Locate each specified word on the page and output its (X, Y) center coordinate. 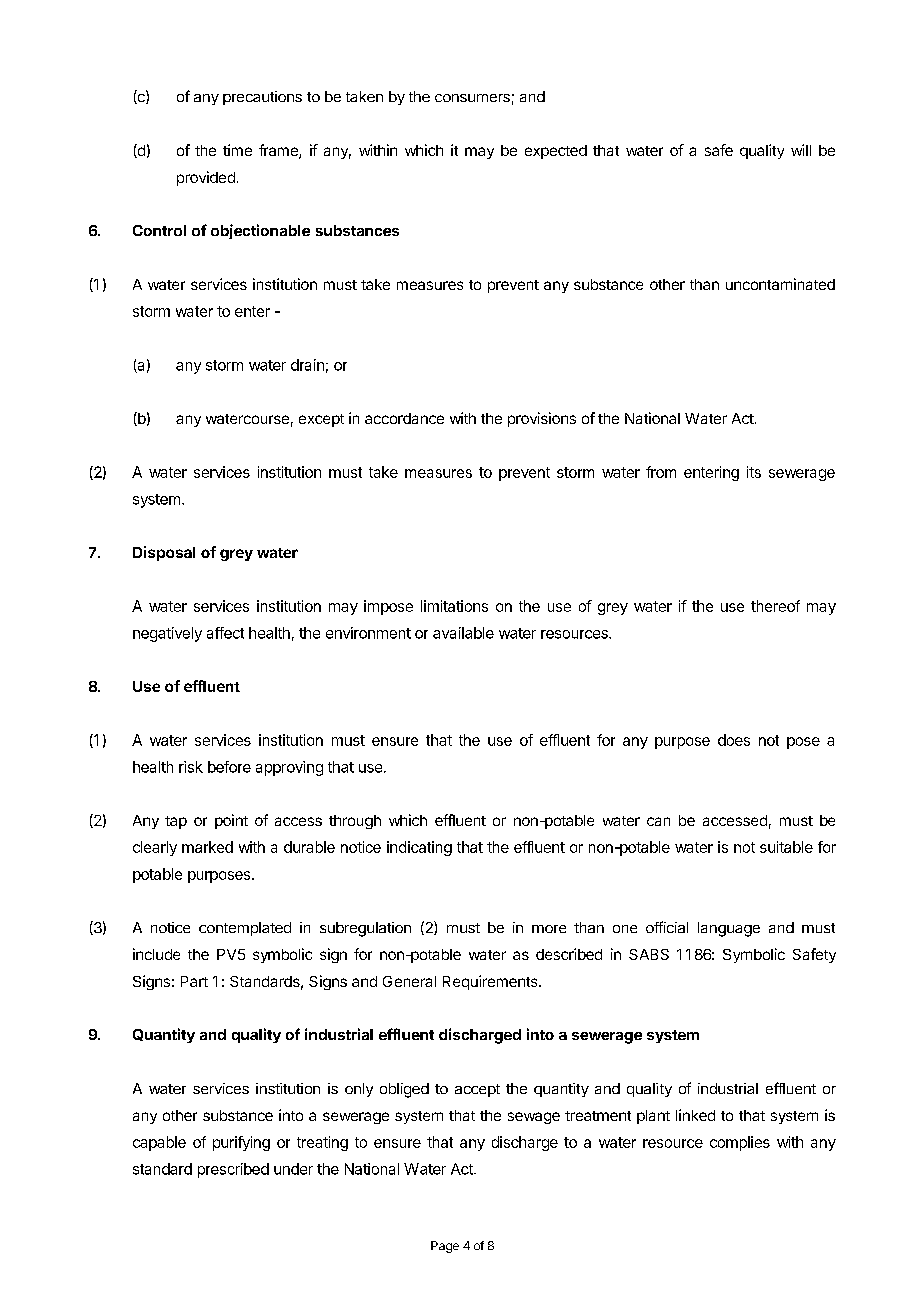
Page (445, 1247)
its (754, 472)
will (801, 150)
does (734, 740)
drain (307, 365)
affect (225, 633)
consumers (472, 98)
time (237, 150)
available (463, 633)
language (729, 929)
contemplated (245, 929)
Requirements (491, 982)
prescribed (233, 1170)
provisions (542, 419)
